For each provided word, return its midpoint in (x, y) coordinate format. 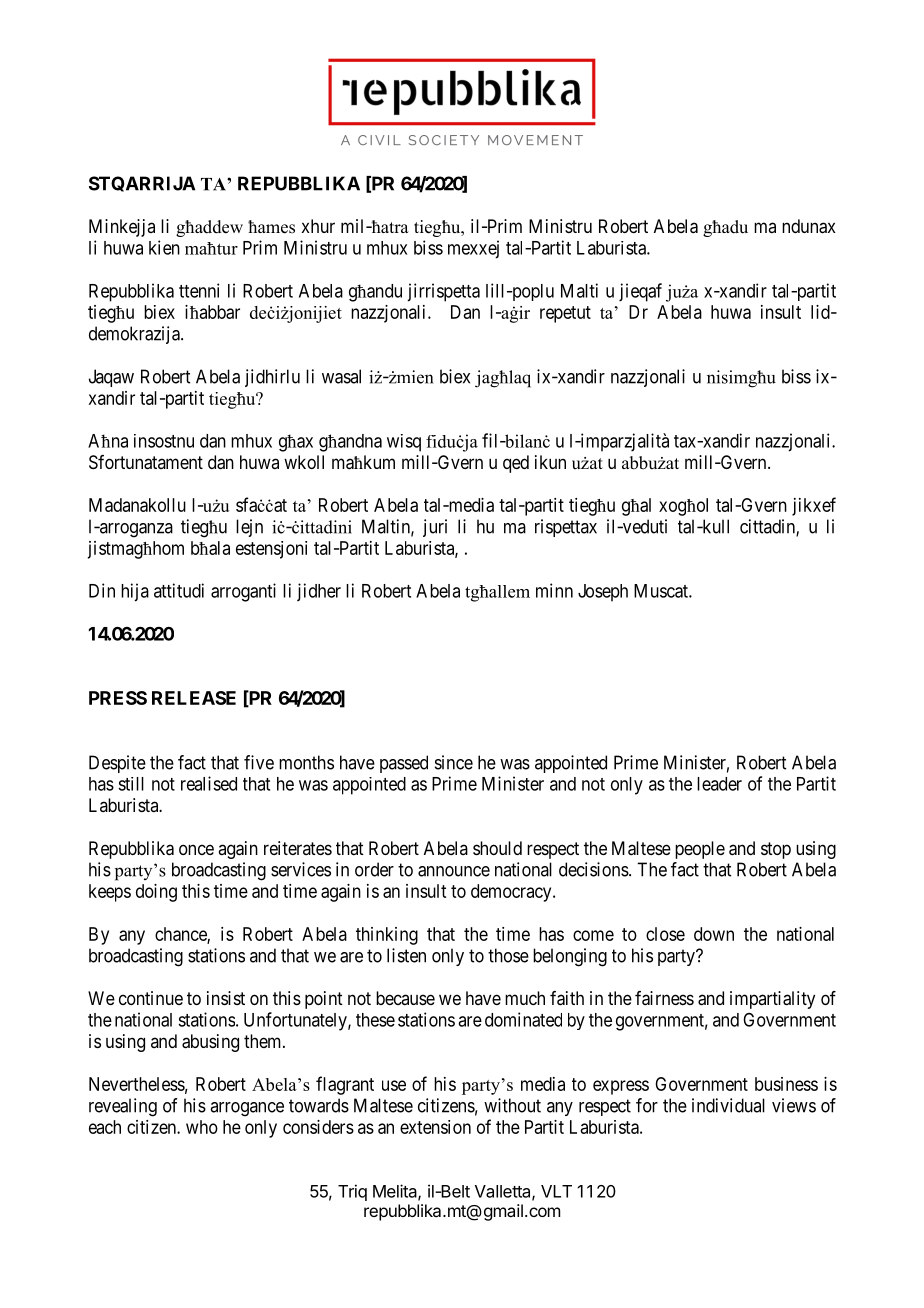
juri (435, 528)
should (497, 848)
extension (435, 1127)
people (700, 850)
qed (516, 464)
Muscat (662, 591)
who (202, 1127)
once (196, 849)
